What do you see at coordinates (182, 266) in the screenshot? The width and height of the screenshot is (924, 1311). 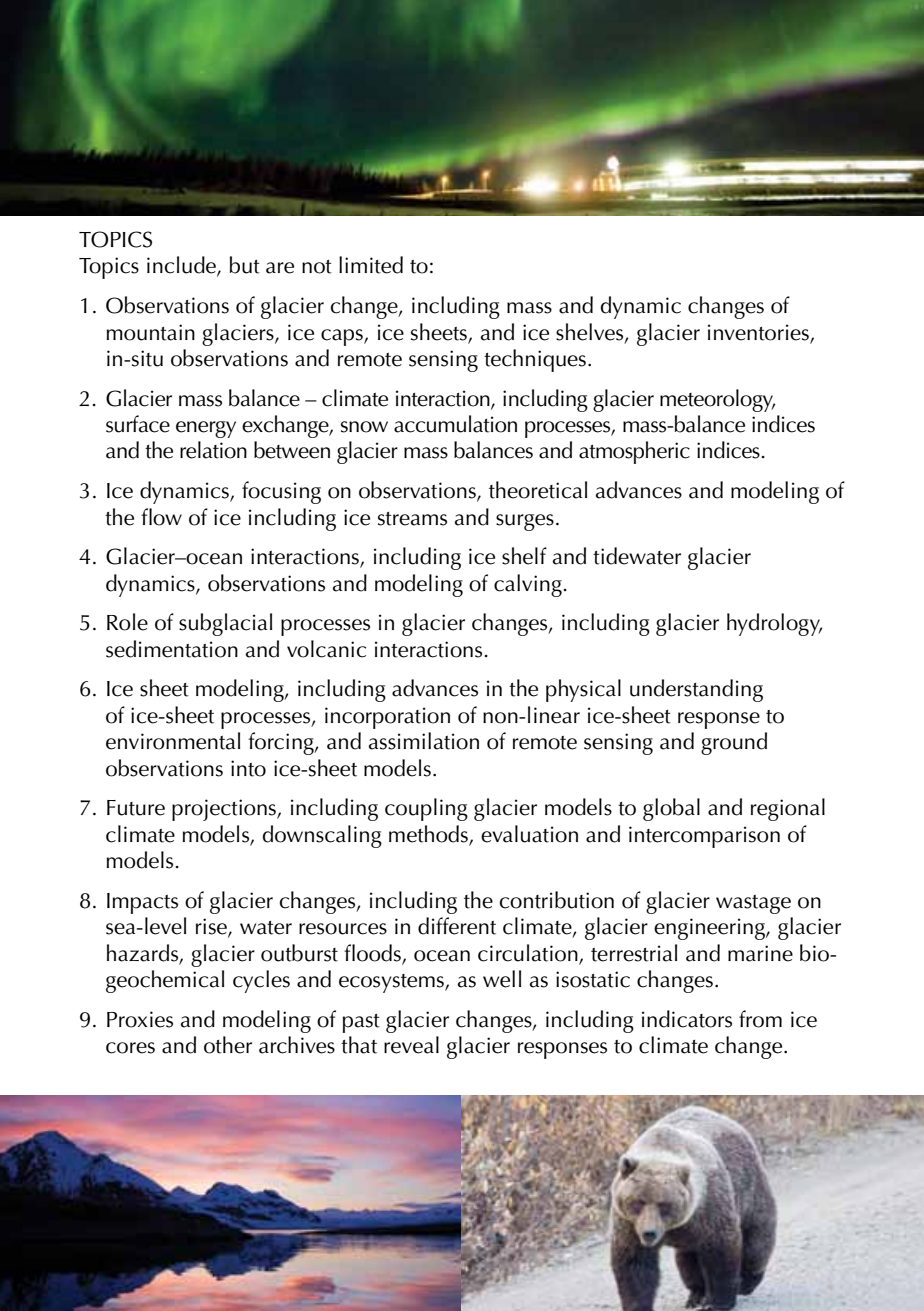 I see `include` at bounding box center [182, 266].
